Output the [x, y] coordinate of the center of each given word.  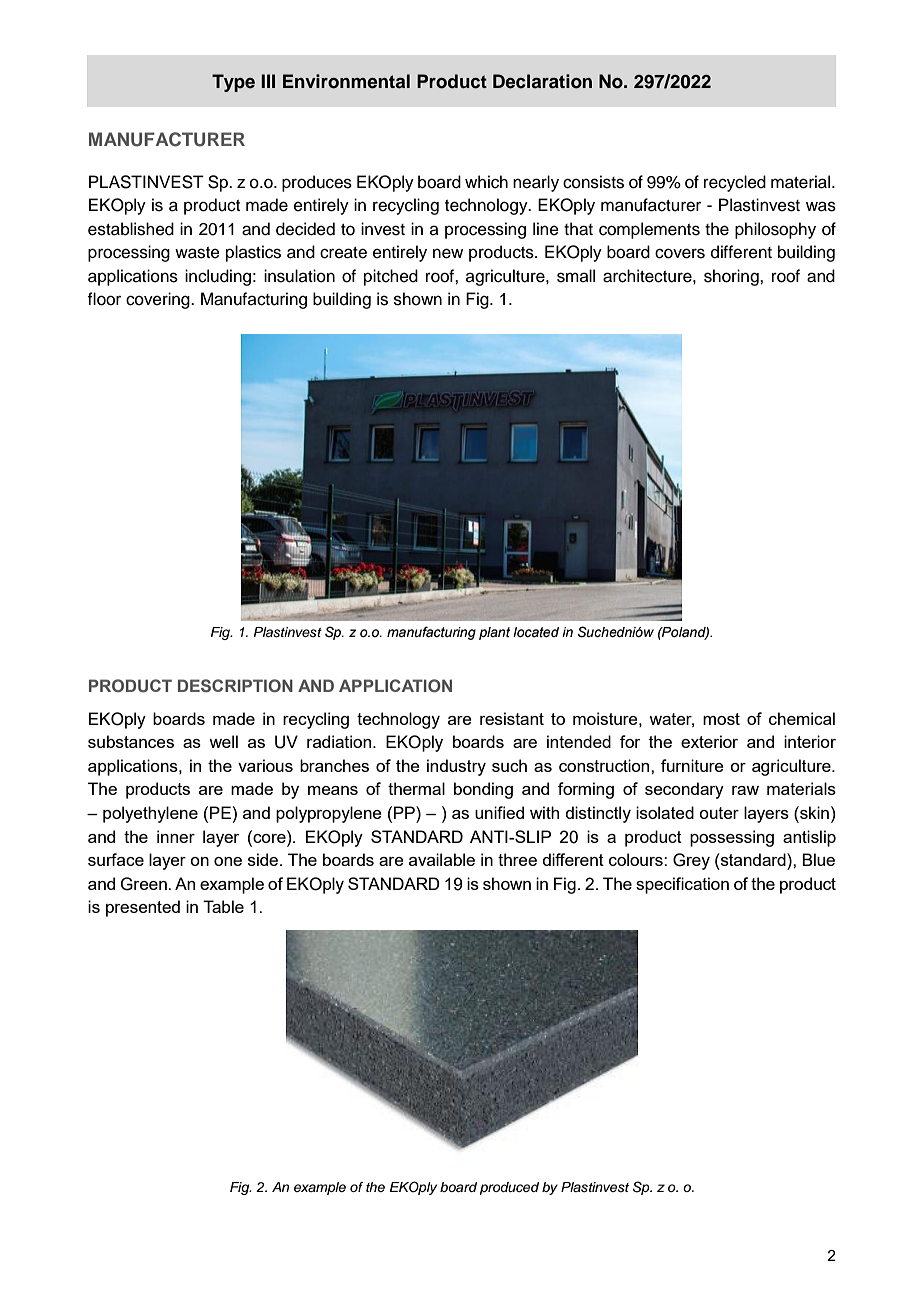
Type [233, 83]
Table [223, 906]
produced [509, 1188]
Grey [691, 861]
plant [494, 633]
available [442, 859]
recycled [735, 183]
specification [682, 885]
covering [159, 300]
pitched [391, 277]
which [486, 182]
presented [143, 908]
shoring [732, 277]
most [721, 719]
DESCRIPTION [235, 685]
